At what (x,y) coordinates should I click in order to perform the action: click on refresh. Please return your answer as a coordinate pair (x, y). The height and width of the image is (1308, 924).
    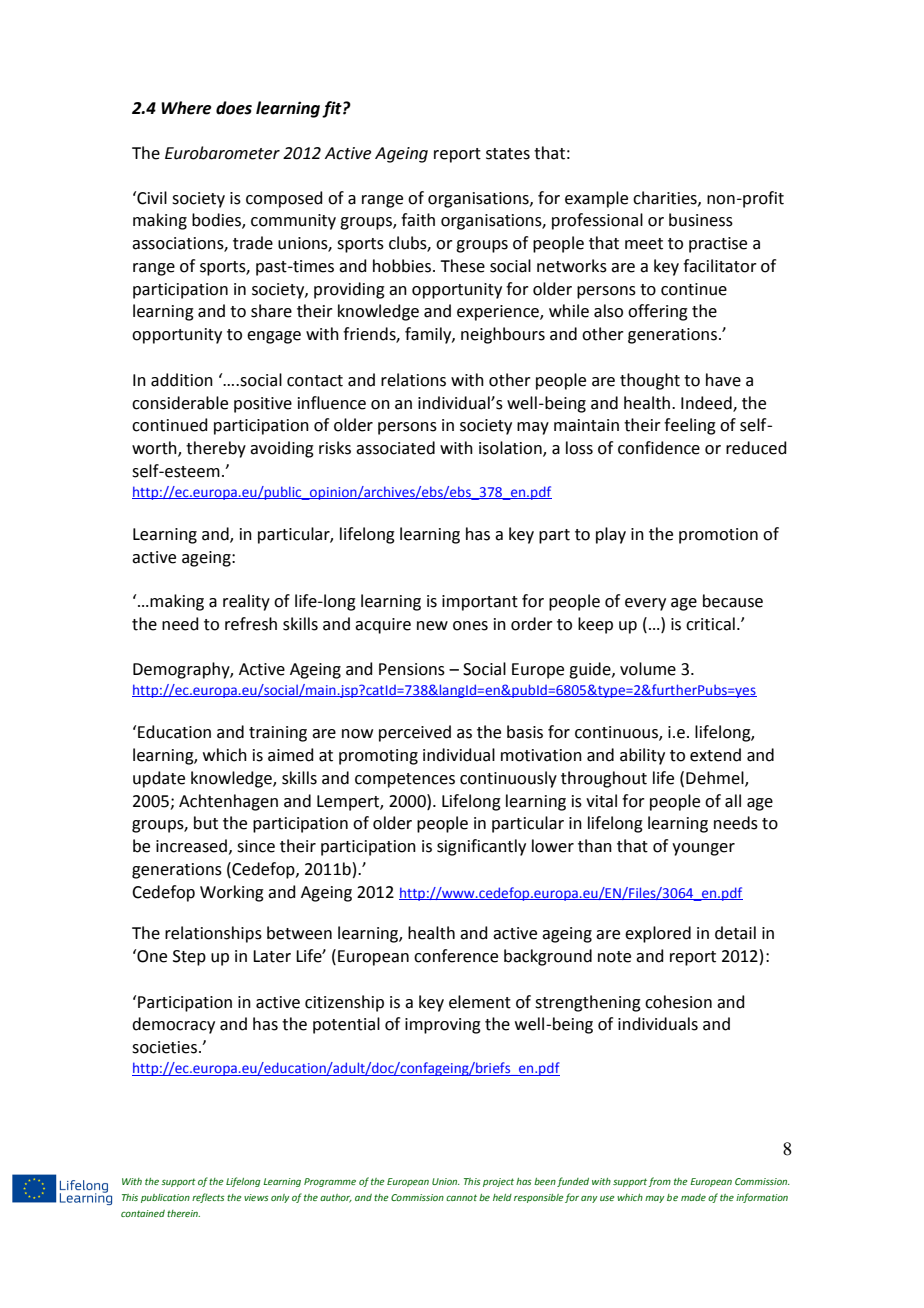
    Looking at the image, I should click on (251, 624).
